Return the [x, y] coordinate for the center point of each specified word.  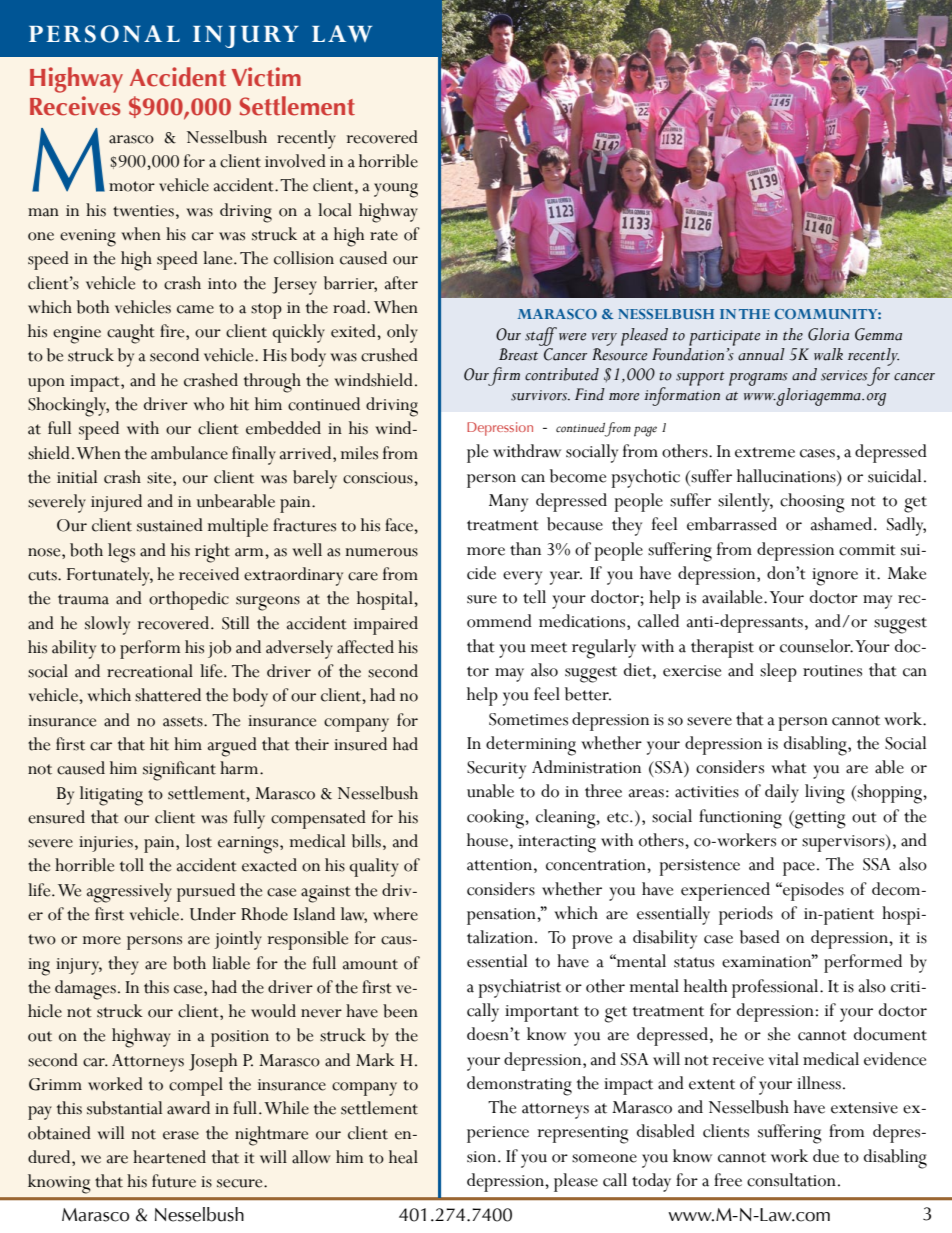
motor [132, 186]
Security [496, 770]
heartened [169, 1157]
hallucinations [787, 476]
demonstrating [519, 1086]
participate [724, 338]
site [160, 479]
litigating [111, 796]
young [396, 190]
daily [782, 793]
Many [508, 503]
